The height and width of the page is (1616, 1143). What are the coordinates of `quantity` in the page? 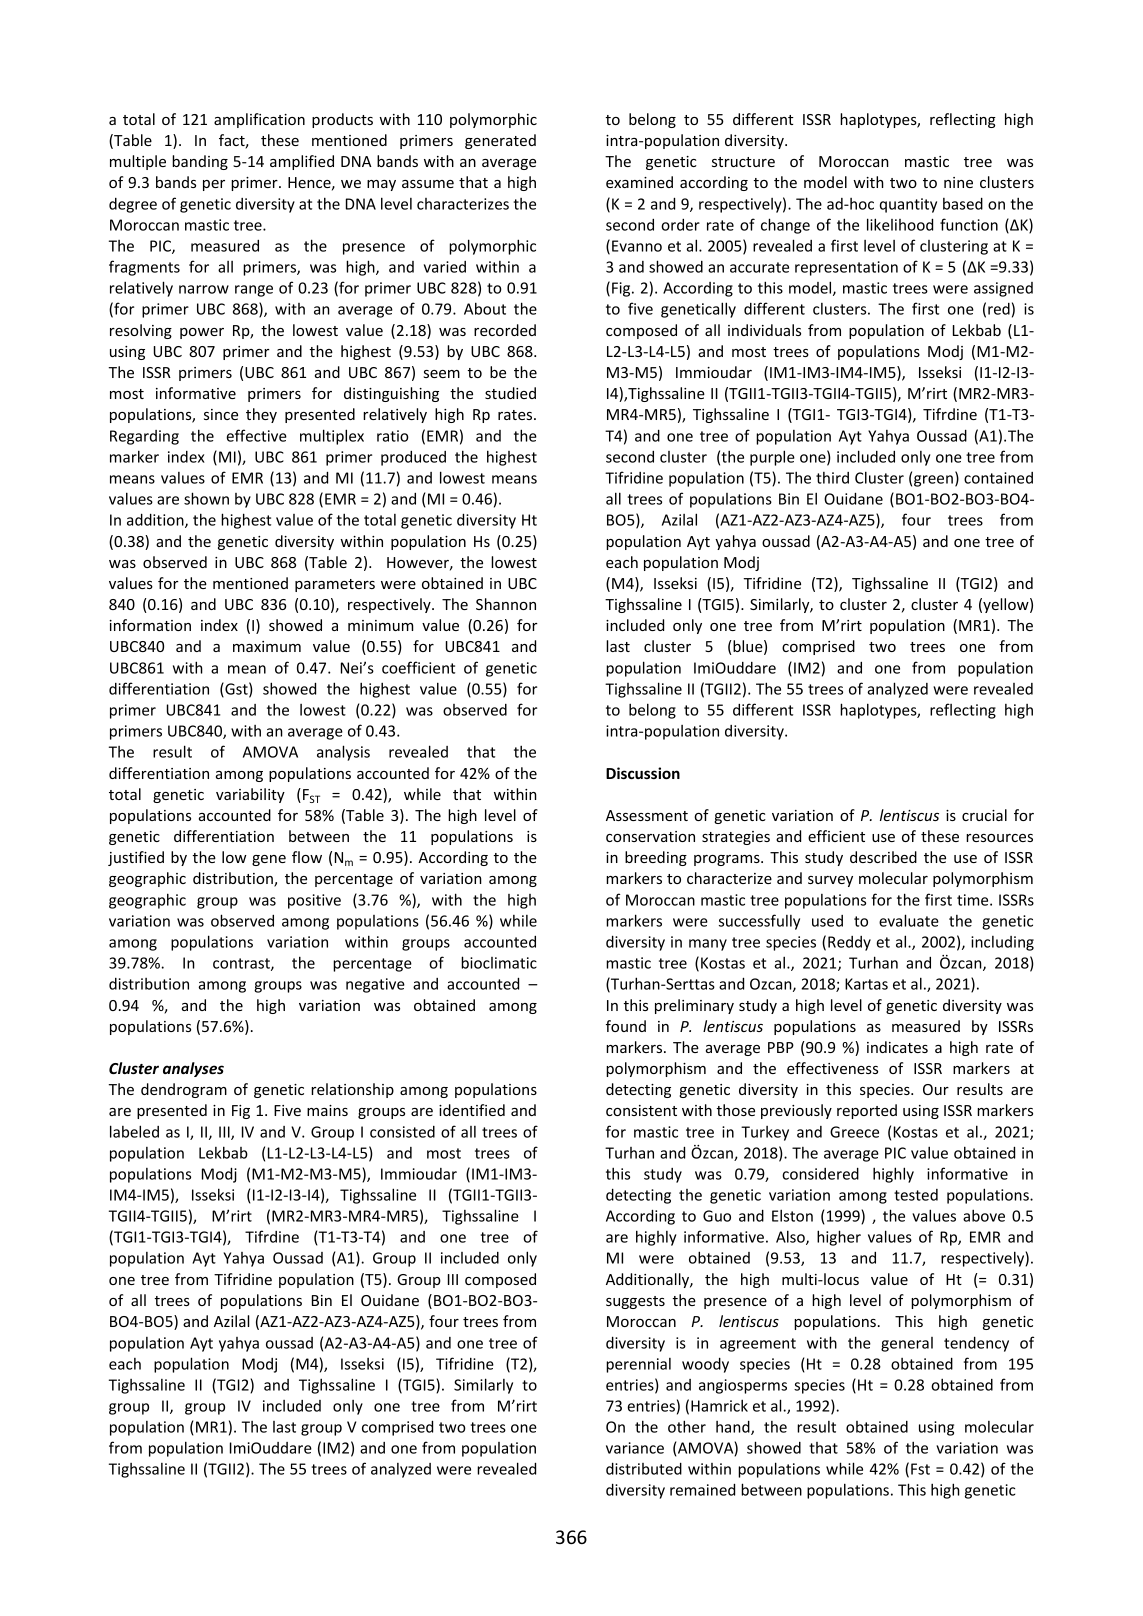 It's located at (908, 205).
